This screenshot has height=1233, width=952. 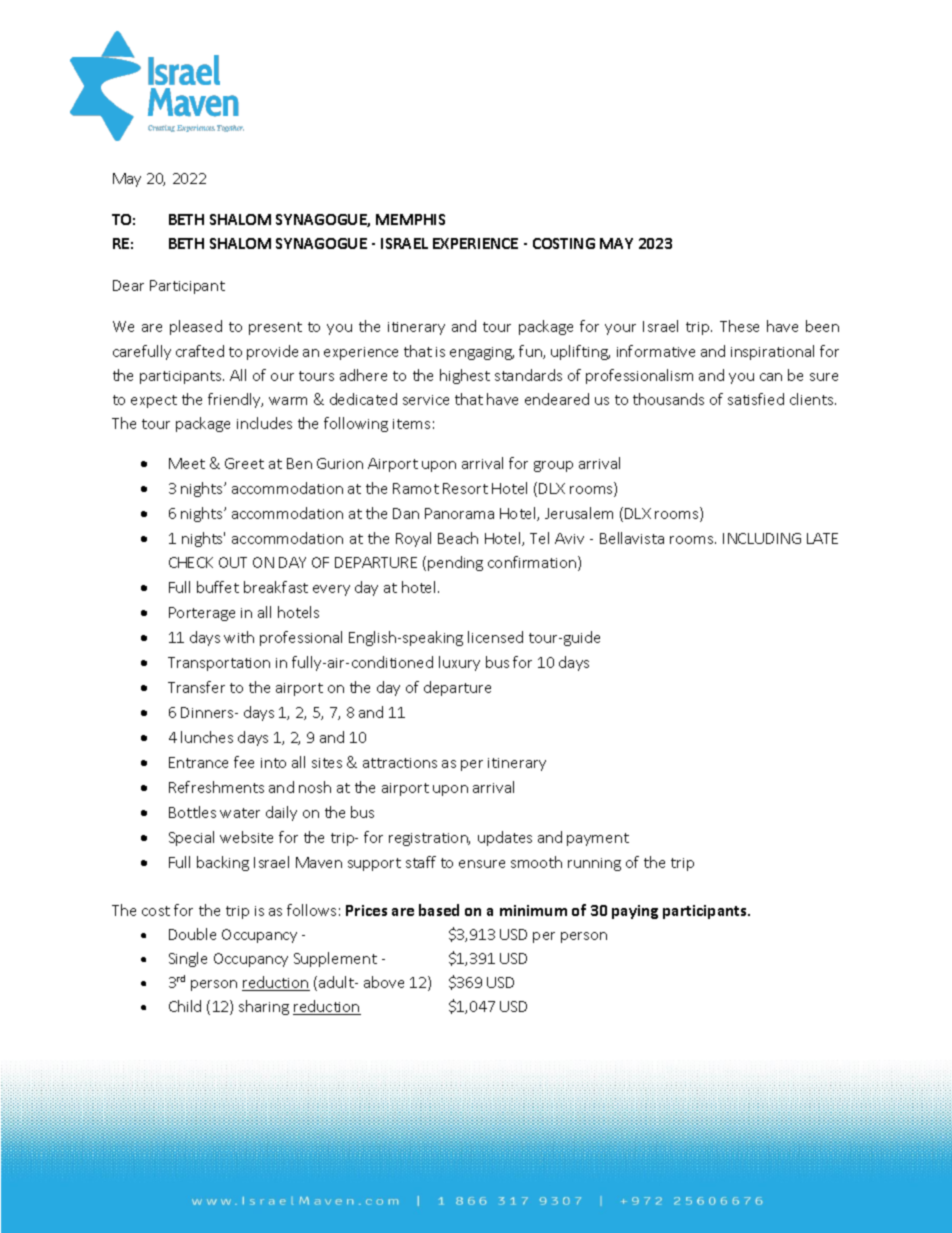 What do you see at coordinates (598, 839) in the screenshot?
I see `payment` at bounding box center [598, 839].
